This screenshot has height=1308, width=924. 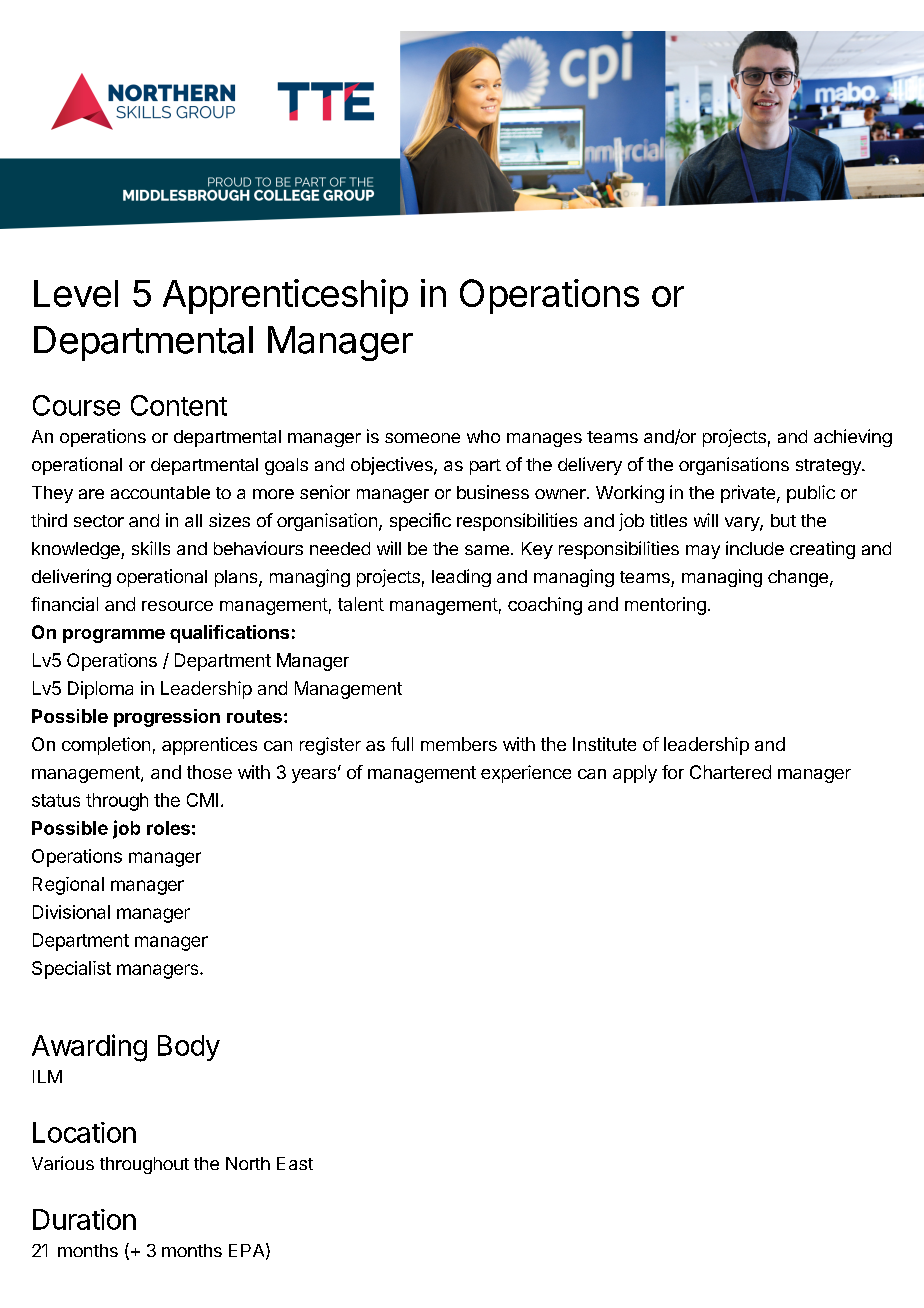 I want to click on Chartered, so click(x=730, y=772).
